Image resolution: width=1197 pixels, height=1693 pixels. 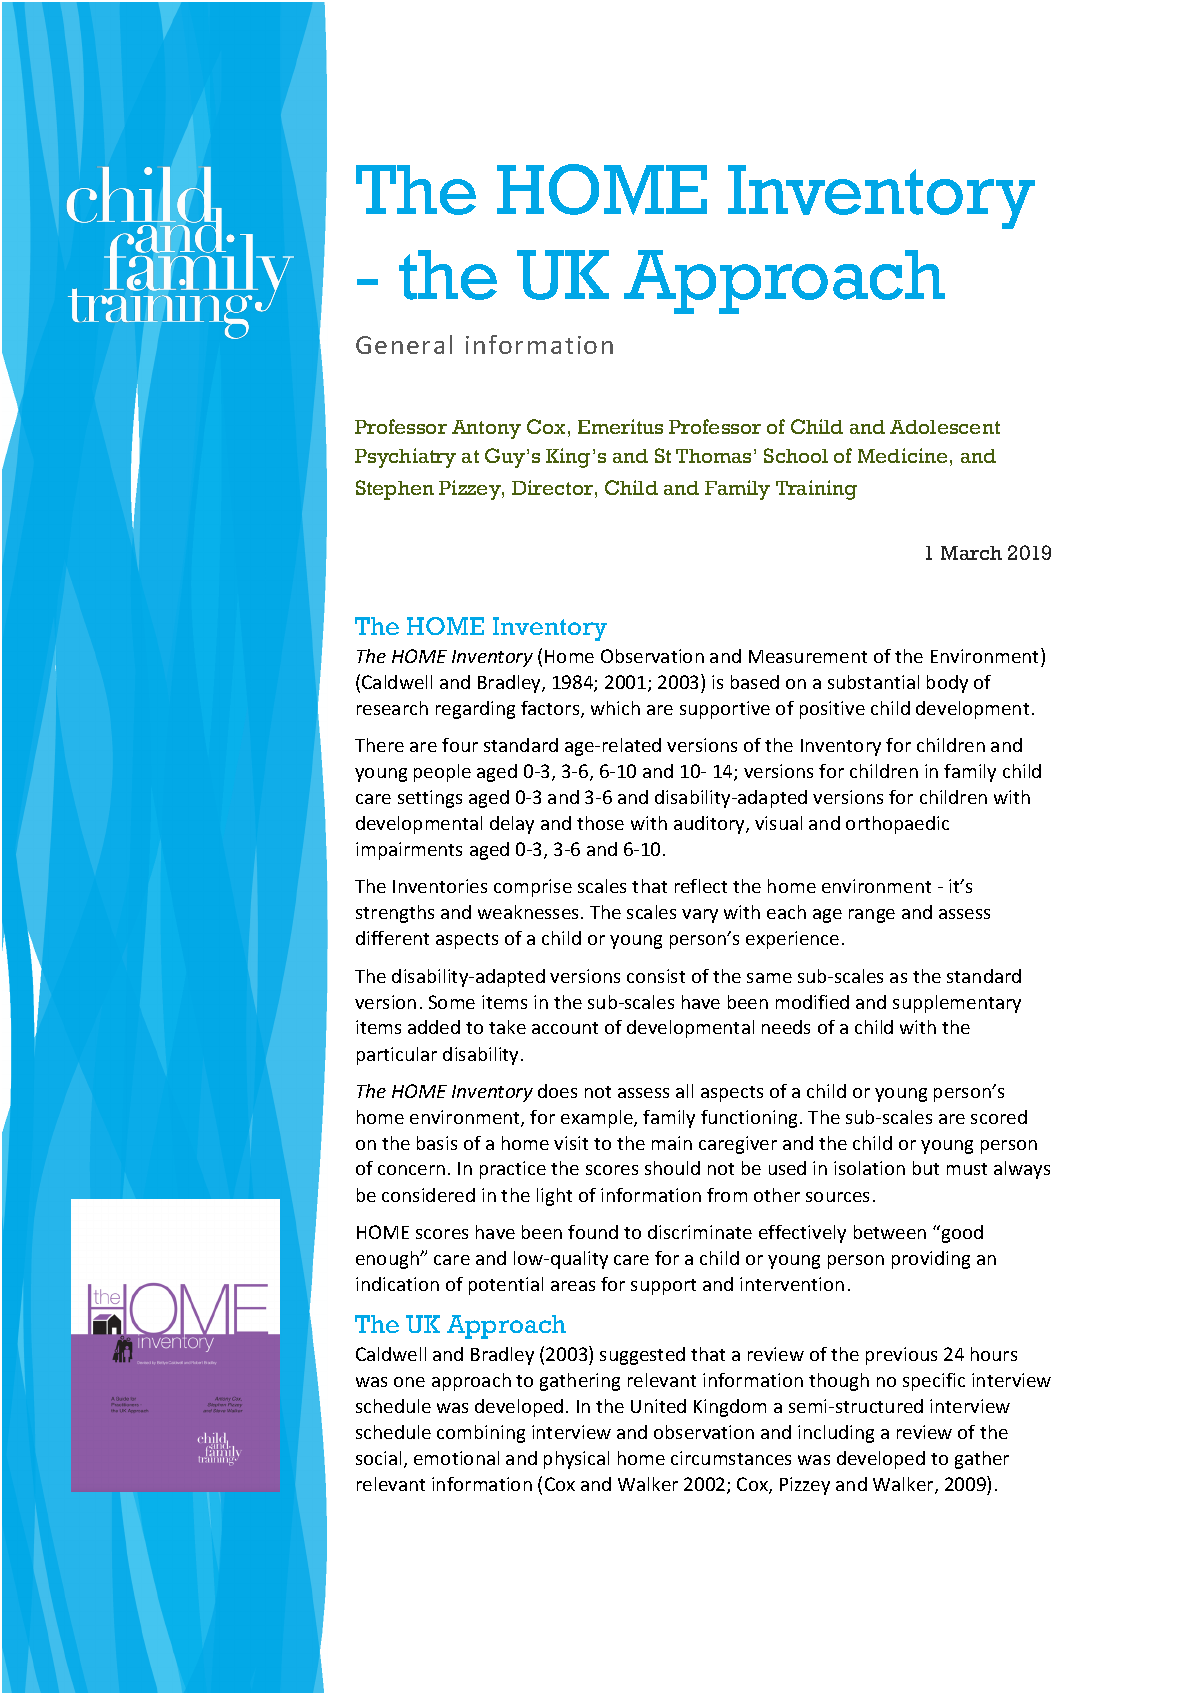 What do you see at coordinates (434, 1027) in the screenshot?
I see `added` at bounding box center [434, 1027].
